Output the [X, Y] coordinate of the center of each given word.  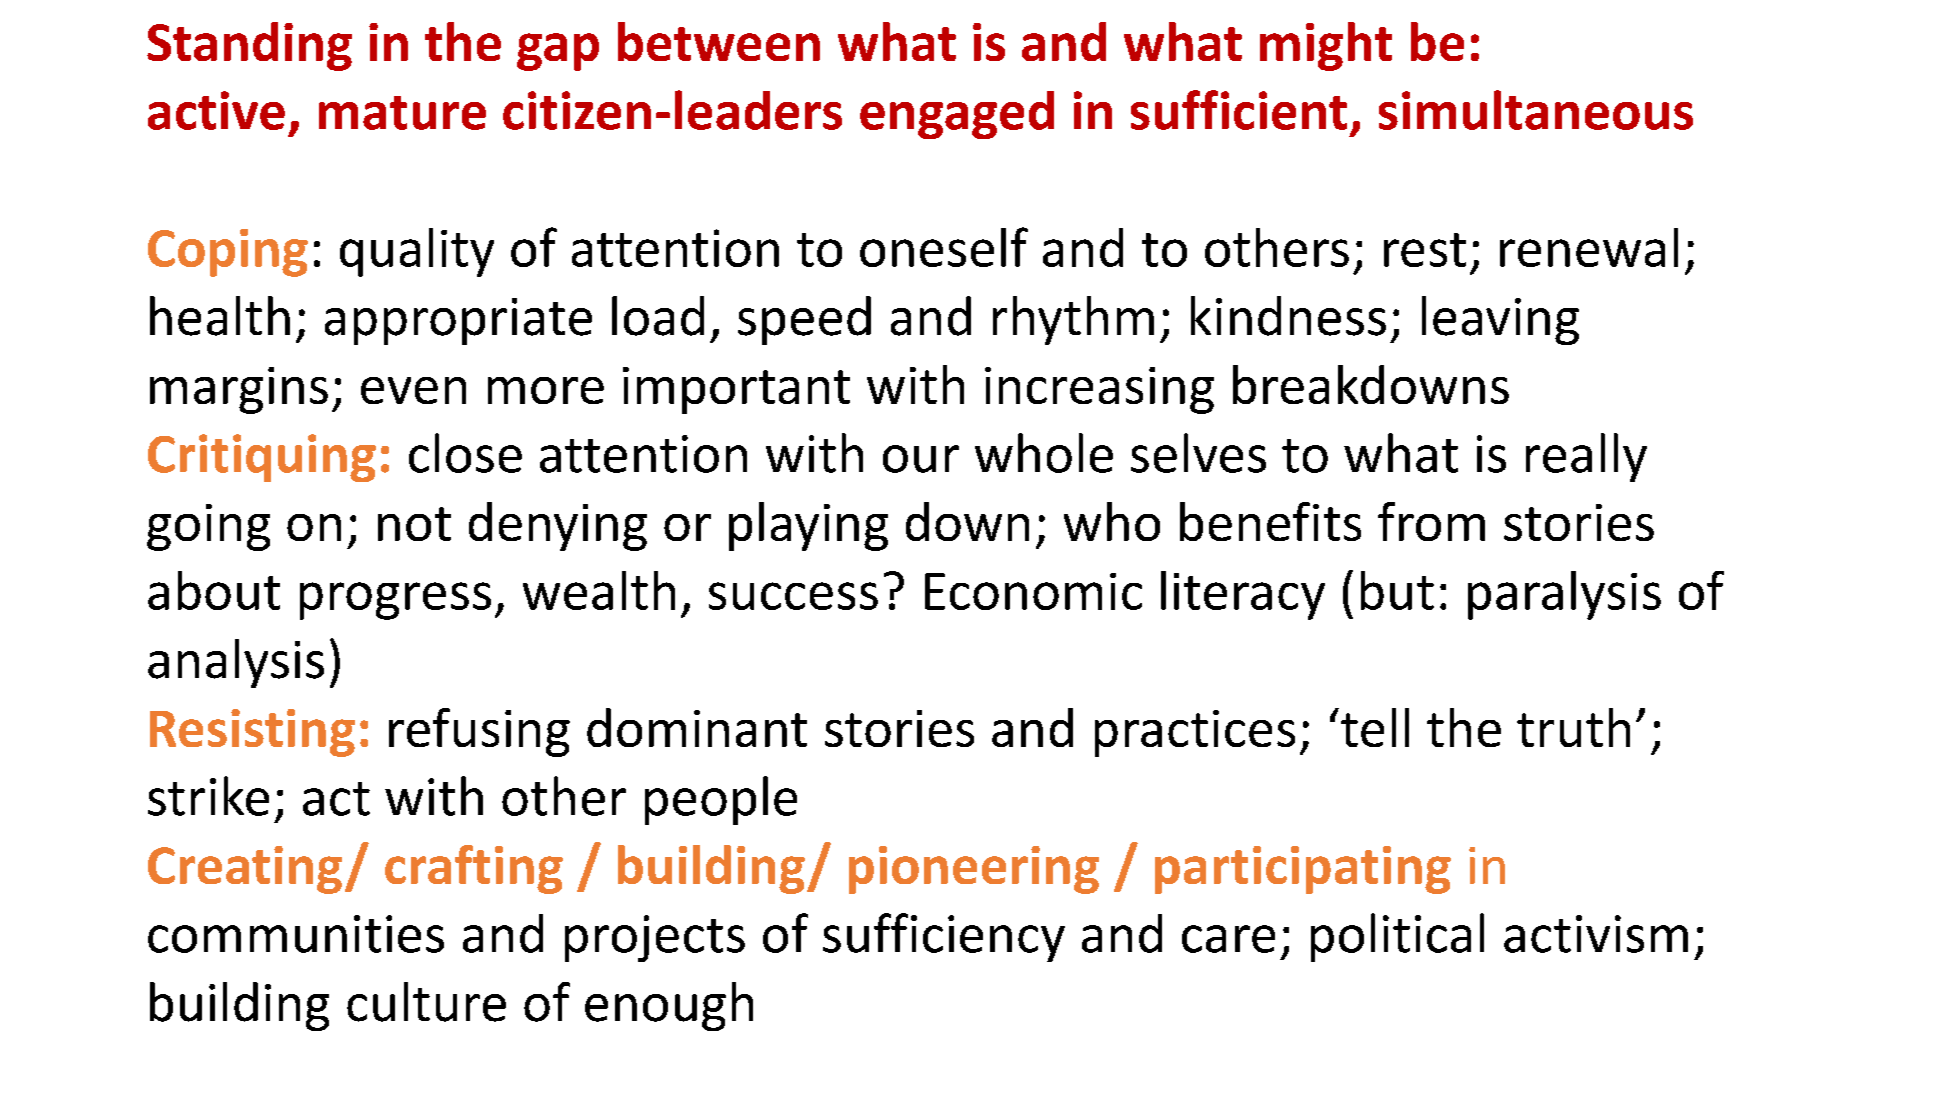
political [1397, 937]
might [1326, 46]
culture [426, 1002]
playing [808, 526]
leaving [1500, 320]
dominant [697, 727]
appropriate [458, 321]
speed [804, 320]
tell [1375, 727]
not [414, 524]
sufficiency [944, 937]
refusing [479, 732]
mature [402, 113]
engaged [957, 115]
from [1431, 521]
